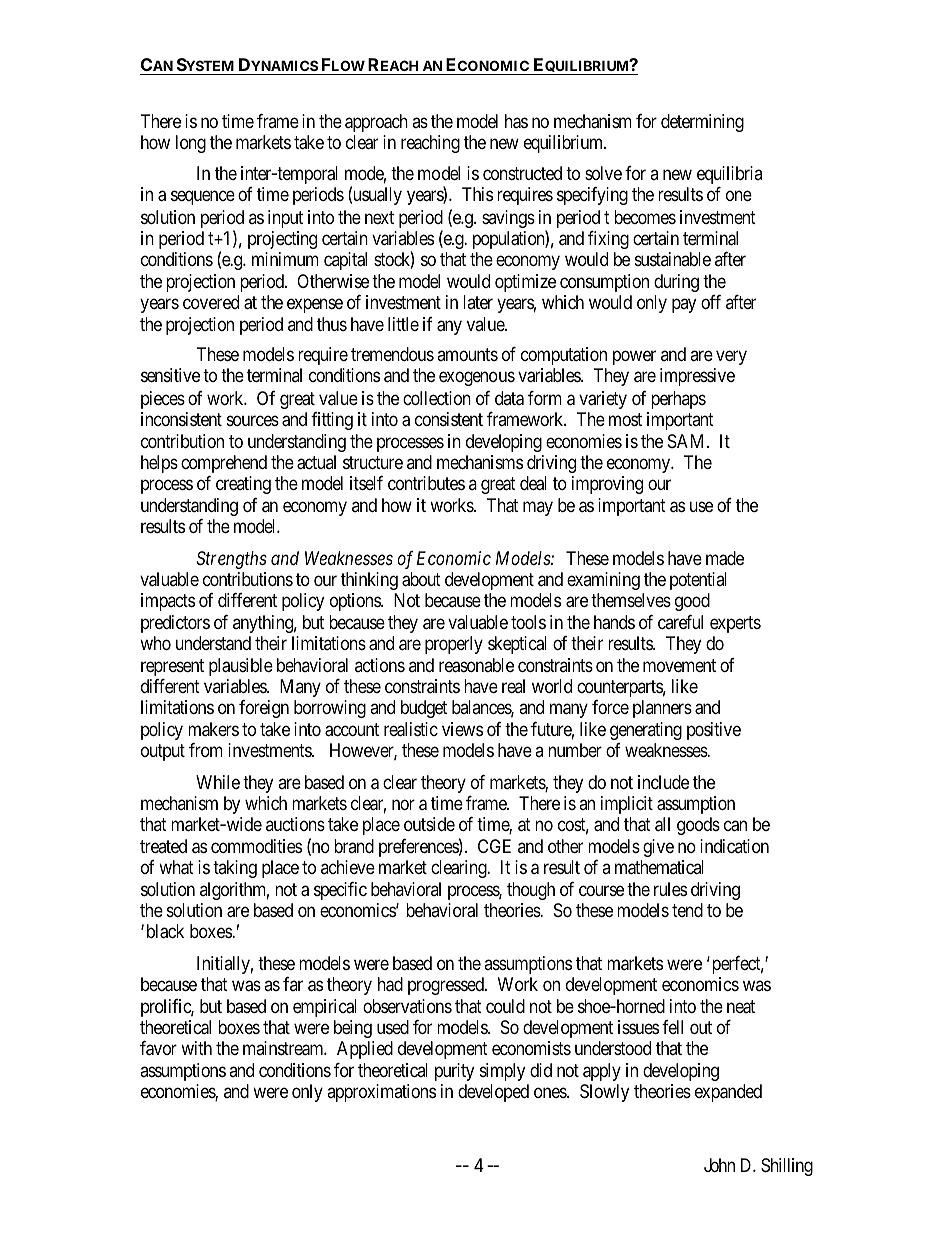 Image resolution: width=952 pixels, height=1233 pixels. Describe the element at coordinates (426, 483) in the screenshot. I see `contributes` at that location.
